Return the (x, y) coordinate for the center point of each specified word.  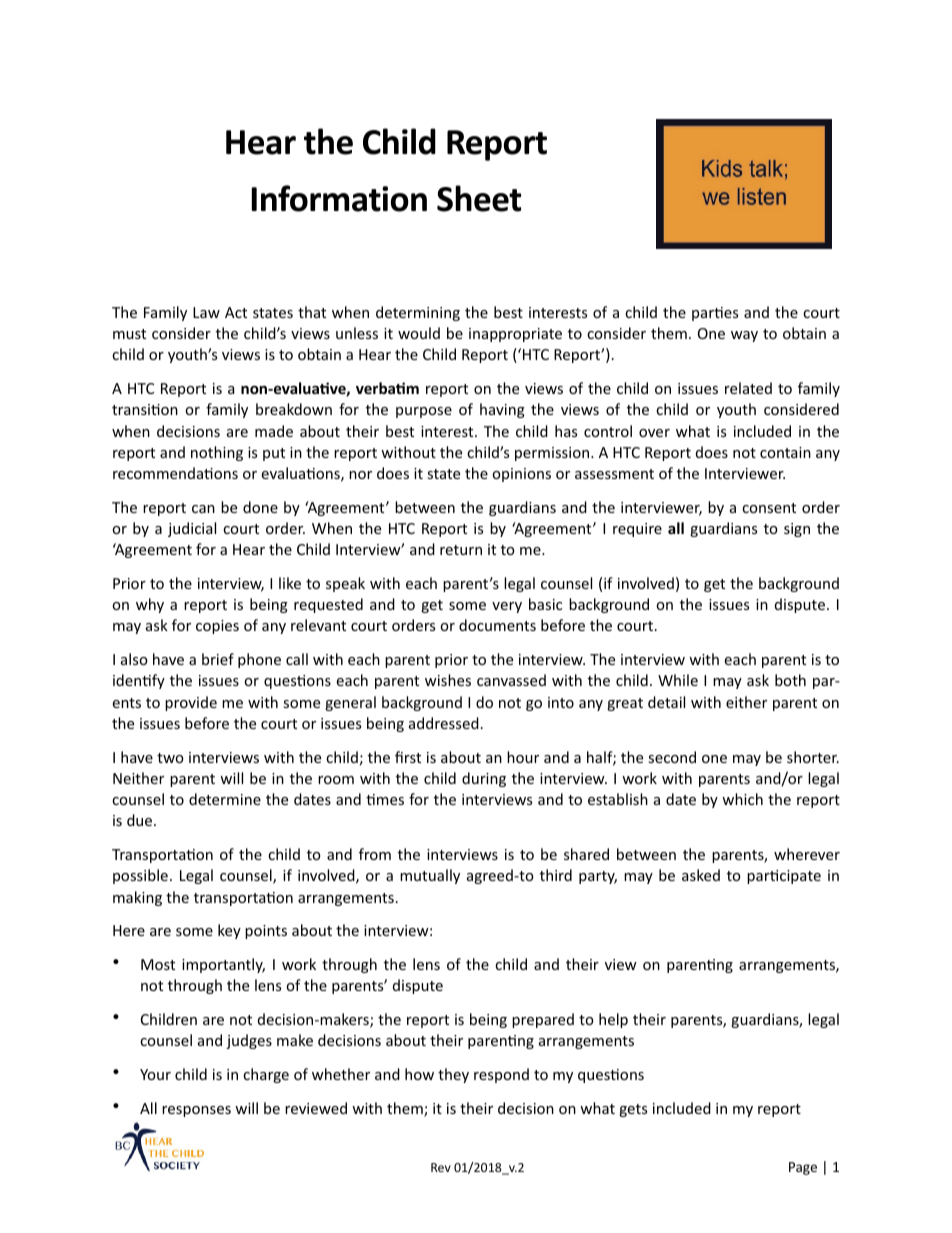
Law (206, 312)
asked (701, 875)
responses (196, 1111)
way (744, 336)
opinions (521, 475)
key (229, 931)
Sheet (479, 198)
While (678, 680)
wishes (448, 680)
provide (191, 703)
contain (785, 452)
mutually (430, 876)
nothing (217, 453)
